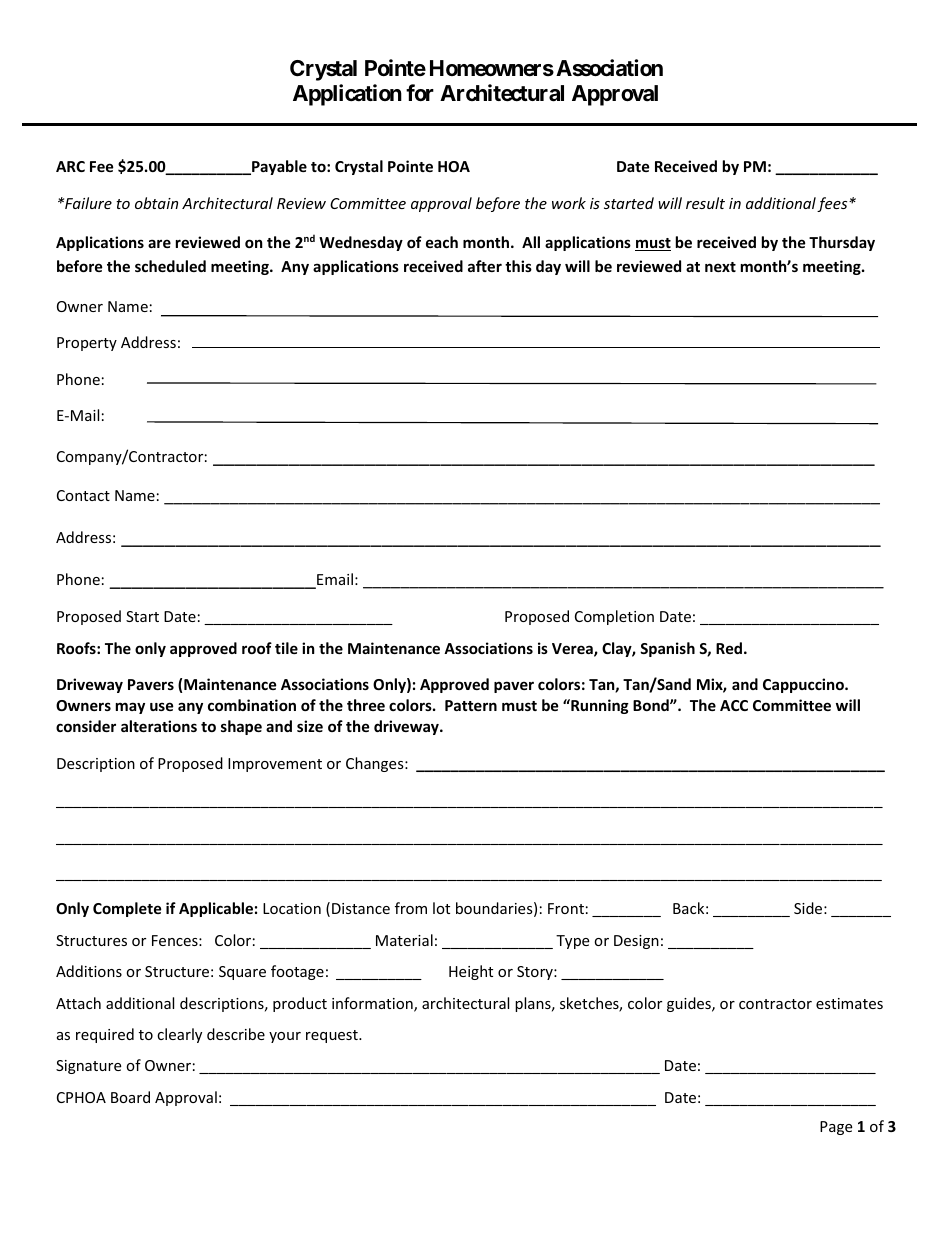 This document has height=1233, width=952. Describe the element at coordinates (442, 242) in the document. I see `each` at that location.
